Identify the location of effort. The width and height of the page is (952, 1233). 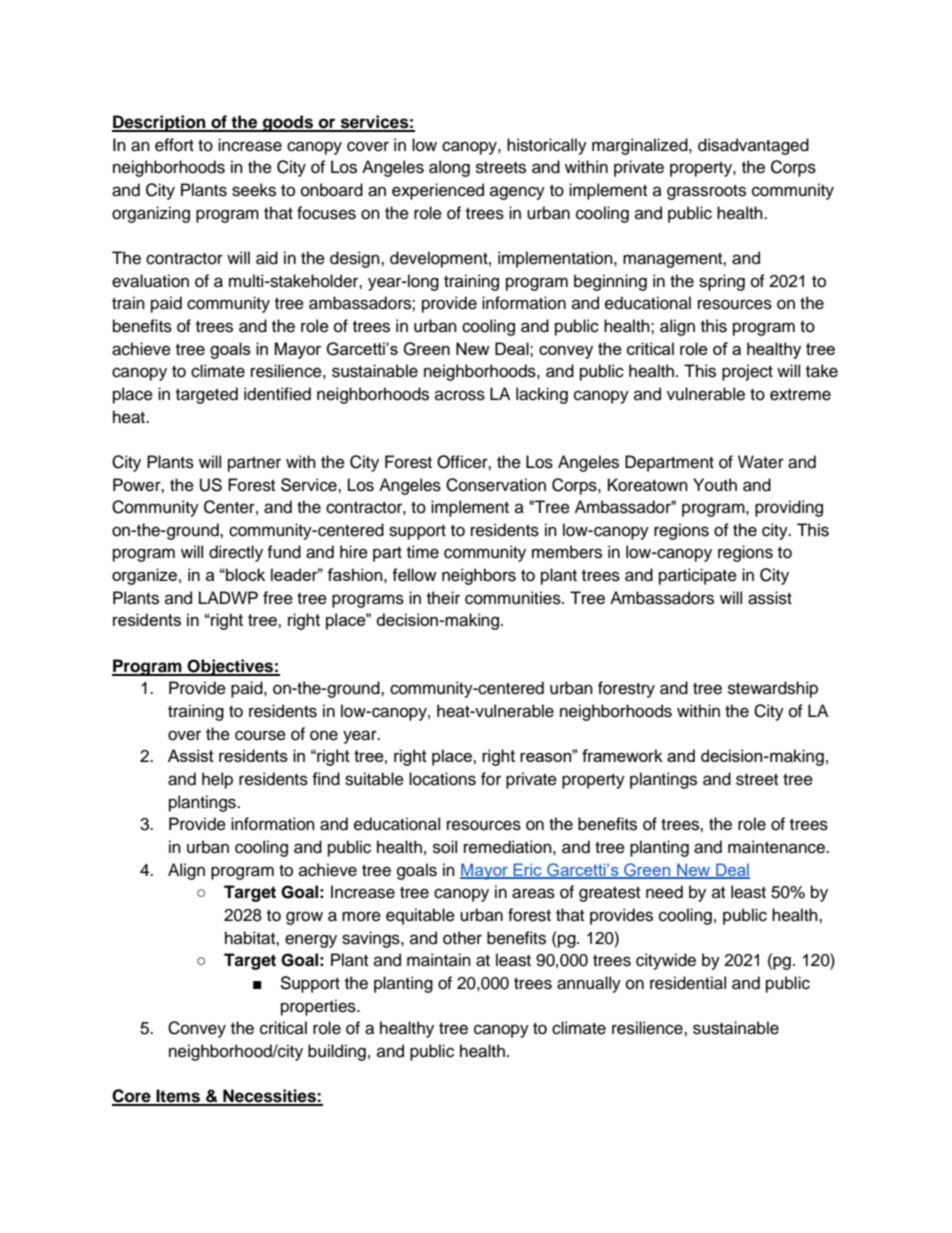
(174, 145).
